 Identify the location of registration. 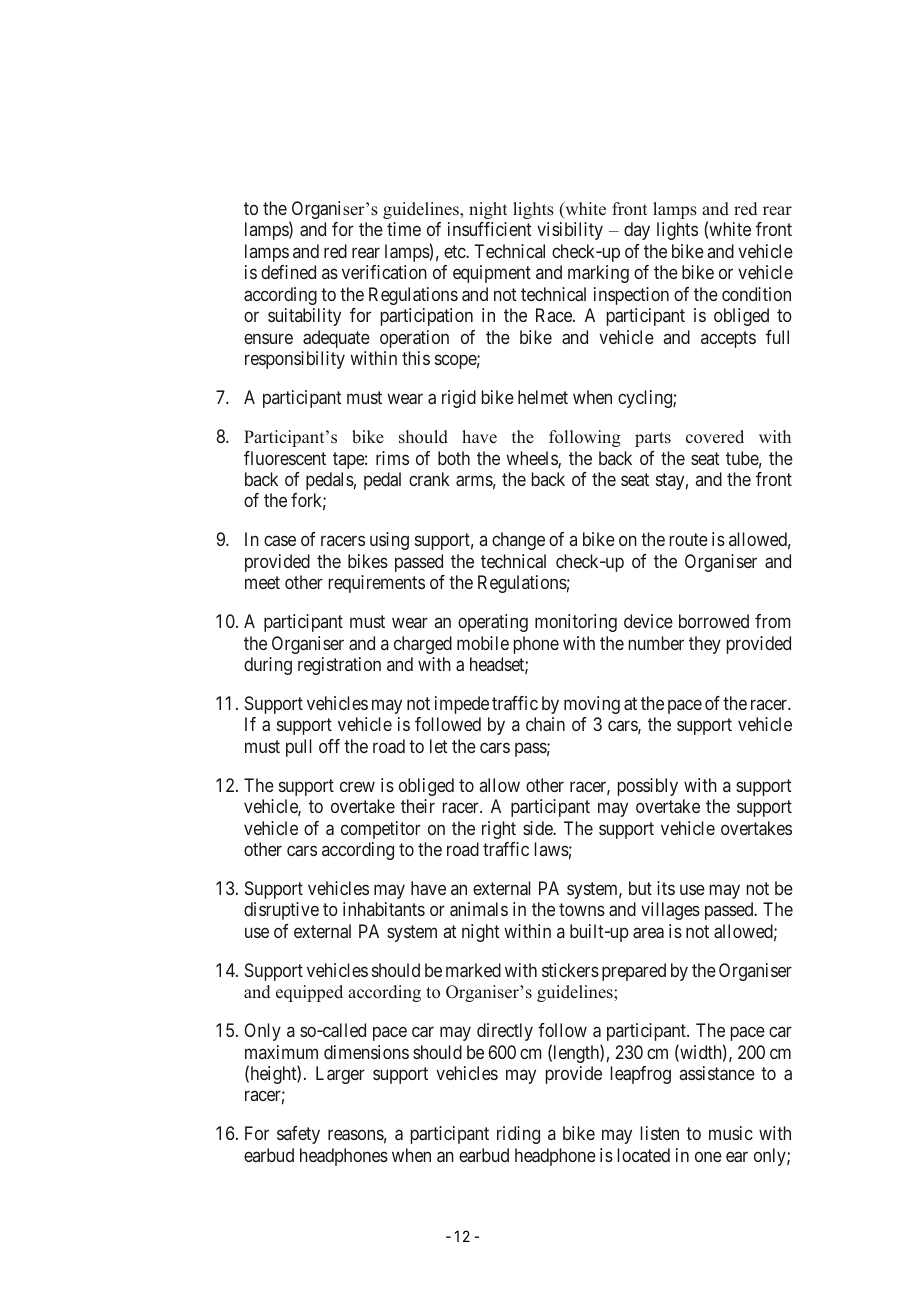
(339, 666).
